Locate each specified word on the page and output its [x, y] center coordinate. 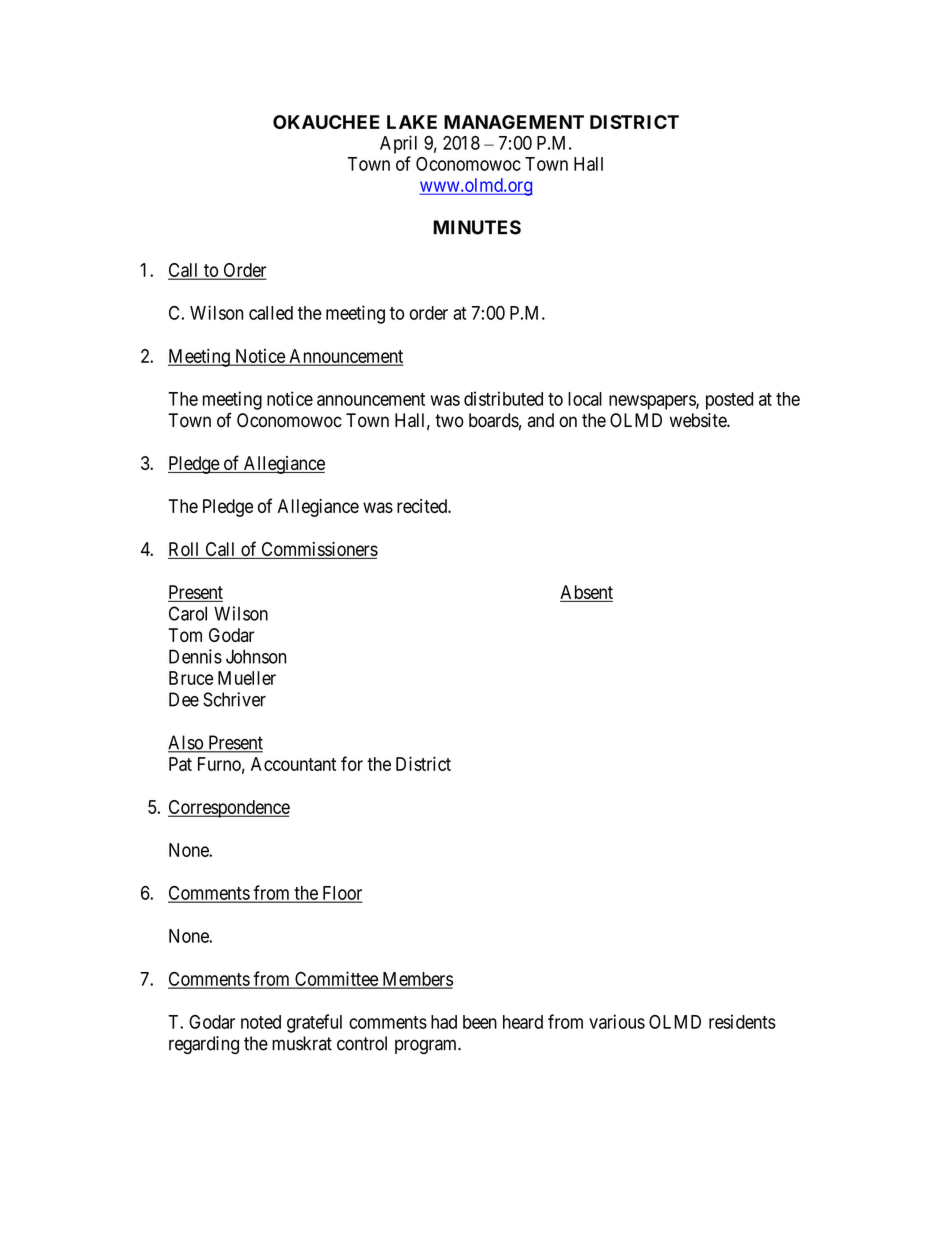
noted [261, 1022]
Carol [188, 613]
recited [423, 506]
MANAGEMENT [514, 122]
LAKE [412, 122]
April [398, 144]
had [444, 1022]
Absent [586, 592]
